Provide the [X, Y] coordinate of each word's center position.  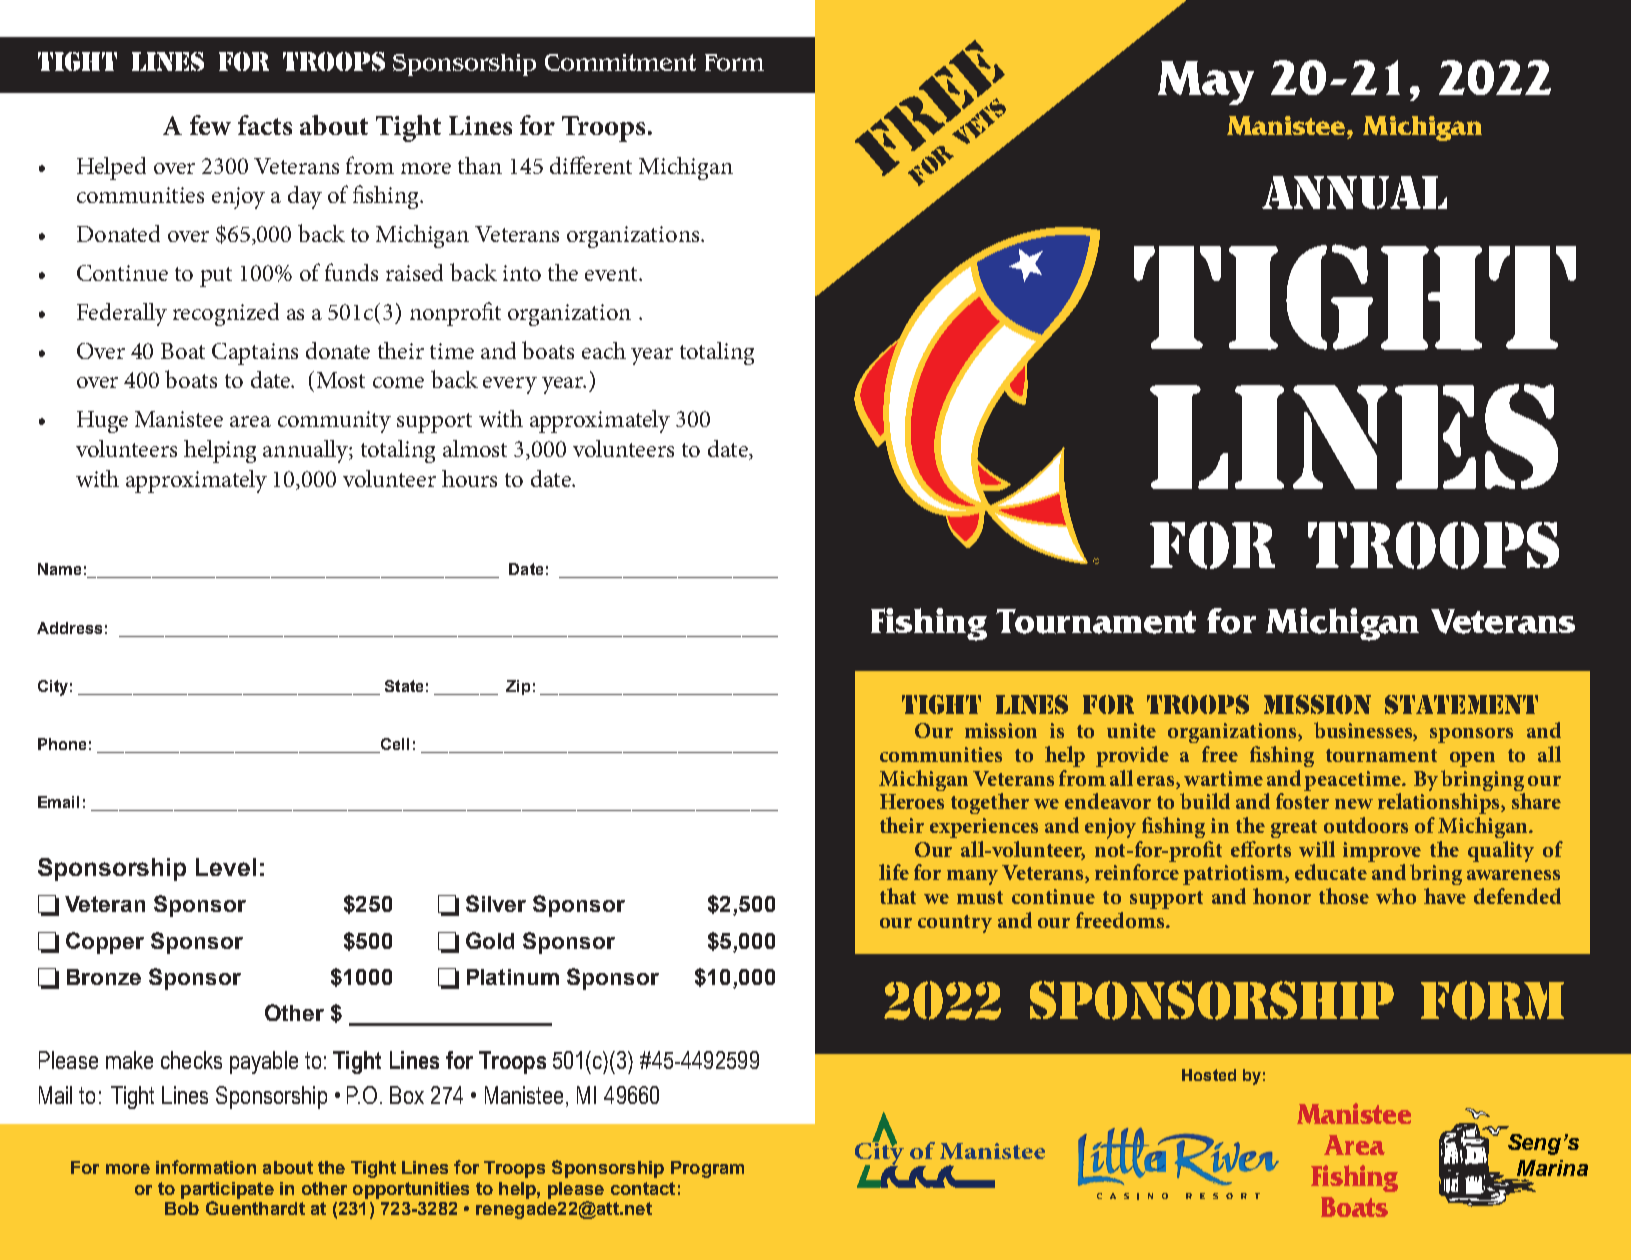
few [210, 125]
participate [227, 1190]
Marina [1552, 1168]
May [1206, 83]
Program [707, 1169]
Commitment [620, 62]
